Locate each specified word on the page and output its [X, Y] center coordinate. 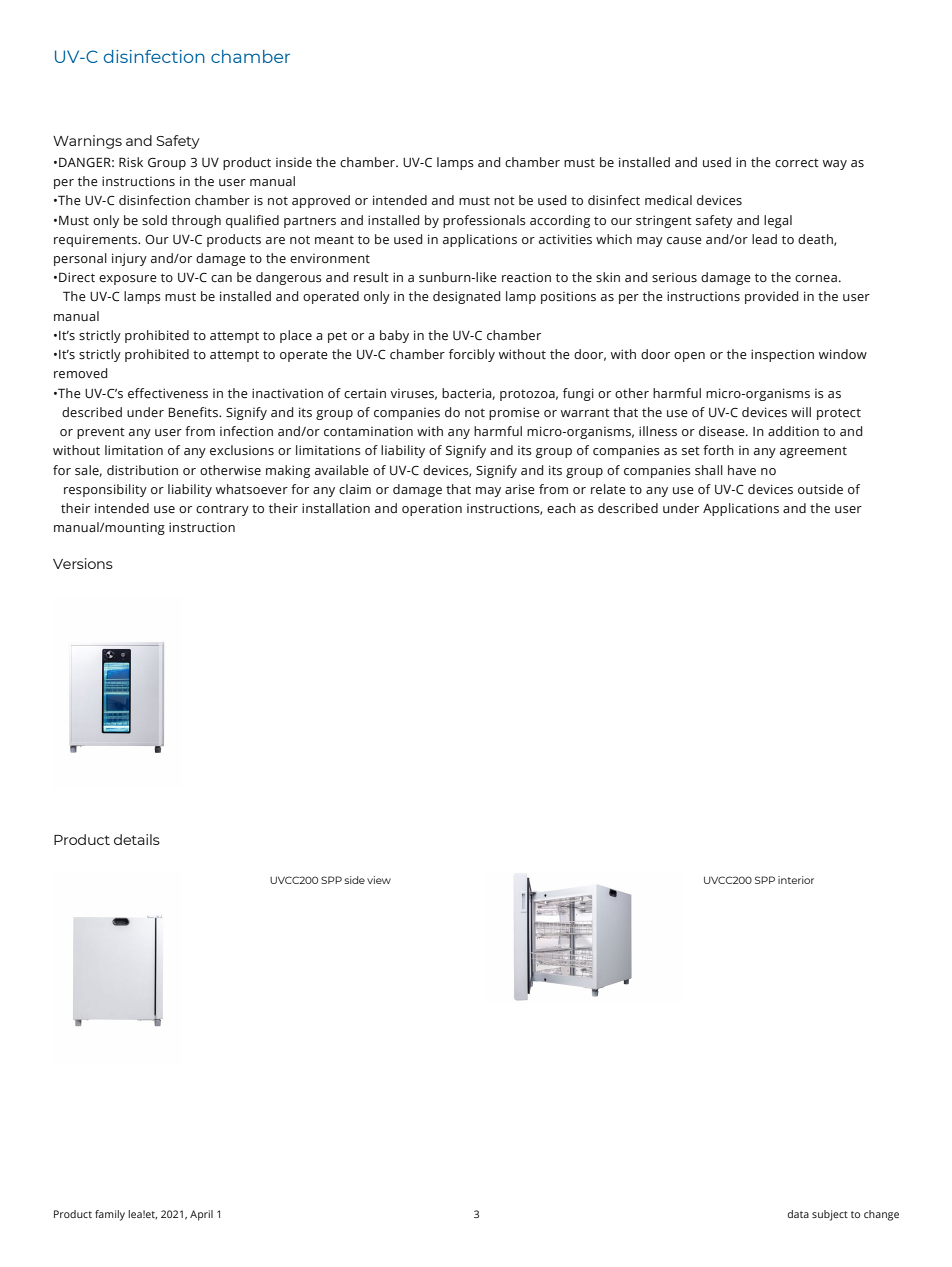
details [137, 839]
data [798, 1214]
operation [432, 509]
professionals [484, 221]
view [379, 880]
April [201, 1215]
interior [796, 880]
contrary [222, 510]
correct [797, 163]
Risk [131, 162]
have [742, 470]
